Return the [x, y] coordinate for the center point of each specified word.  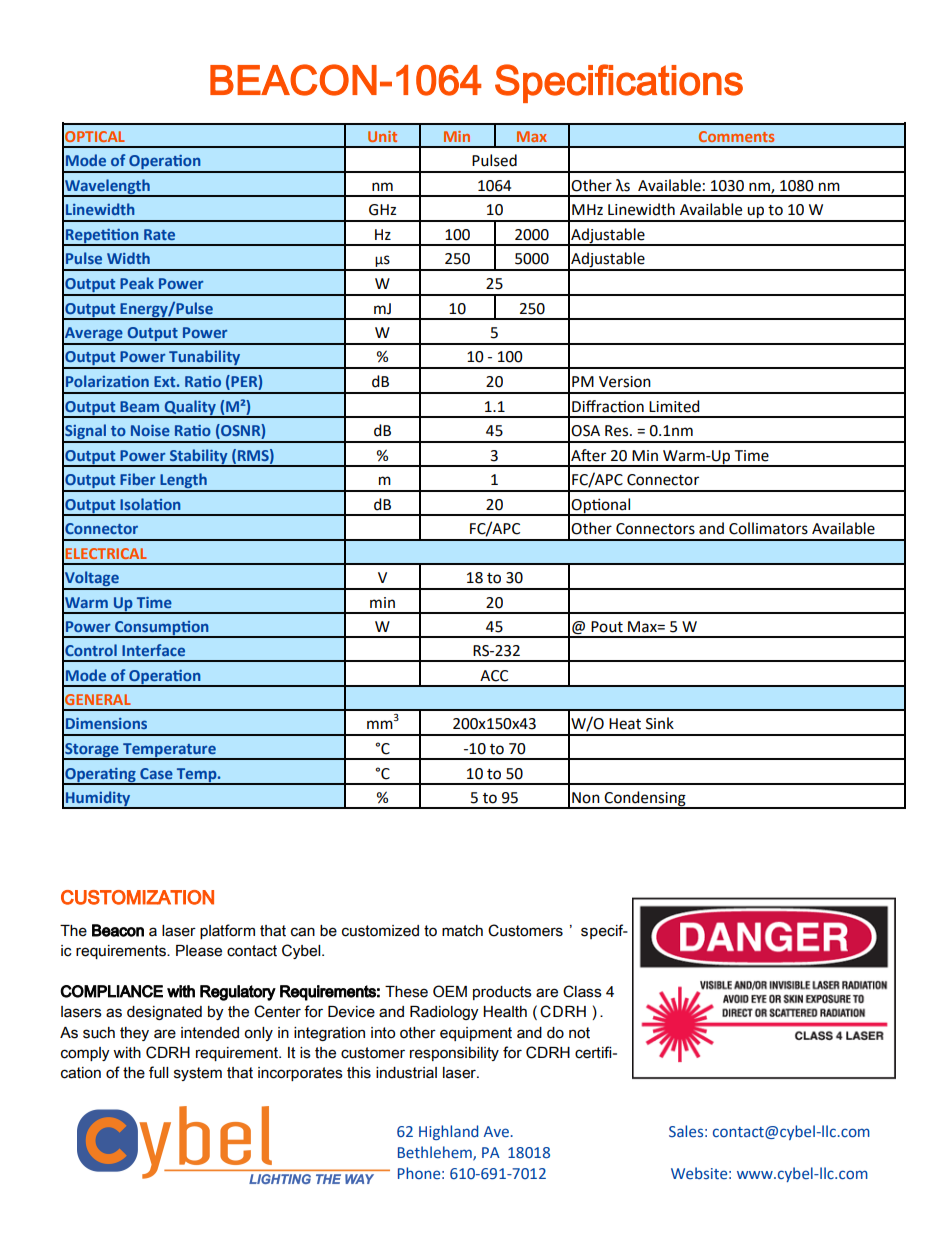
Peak [137, 283]
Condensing [645, 799]
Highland [448, 1132]
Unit [382, 136]
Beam [139, 406]
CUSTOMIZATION [137, 897]
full [158, 1072]
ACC [494, 676]
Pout [607, 627]
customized [380, 931]
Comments [736, 136]
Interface [153, 650]
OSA [585, 431]
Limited [674, 406]
